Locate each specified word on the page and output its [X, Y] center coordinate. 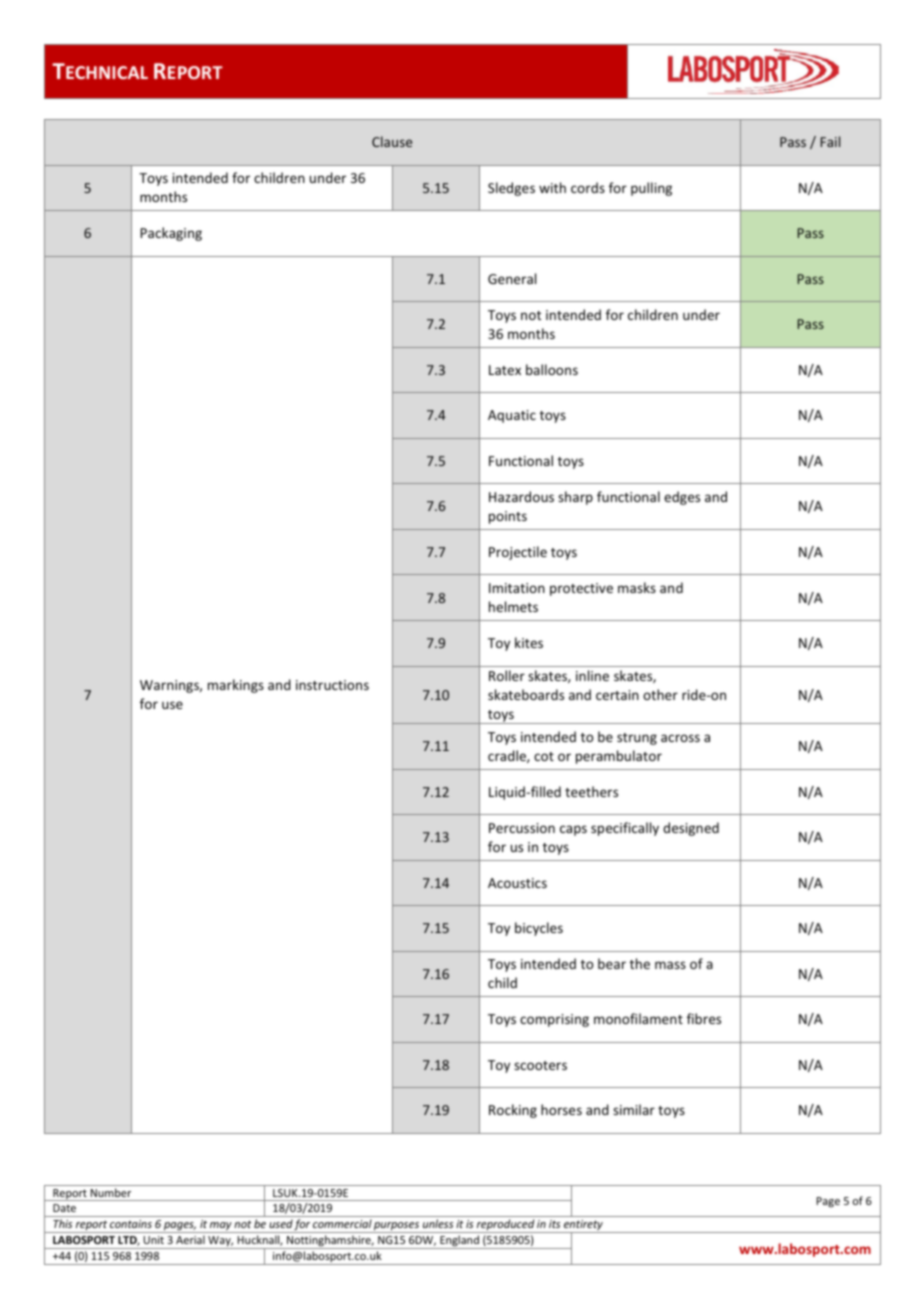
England [459, 1242]
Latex [505, 370]
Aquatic [512, 416]
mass [670, 965]
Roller [507, 675]
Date [64, 1208]
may [221, 1227]
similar [634, 1109]
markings [236, 686]
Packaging [171, 234]
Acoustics [517, 883]
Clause [392, 141]
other [660, 694]
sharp [575, 498]
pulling [651, 189]
